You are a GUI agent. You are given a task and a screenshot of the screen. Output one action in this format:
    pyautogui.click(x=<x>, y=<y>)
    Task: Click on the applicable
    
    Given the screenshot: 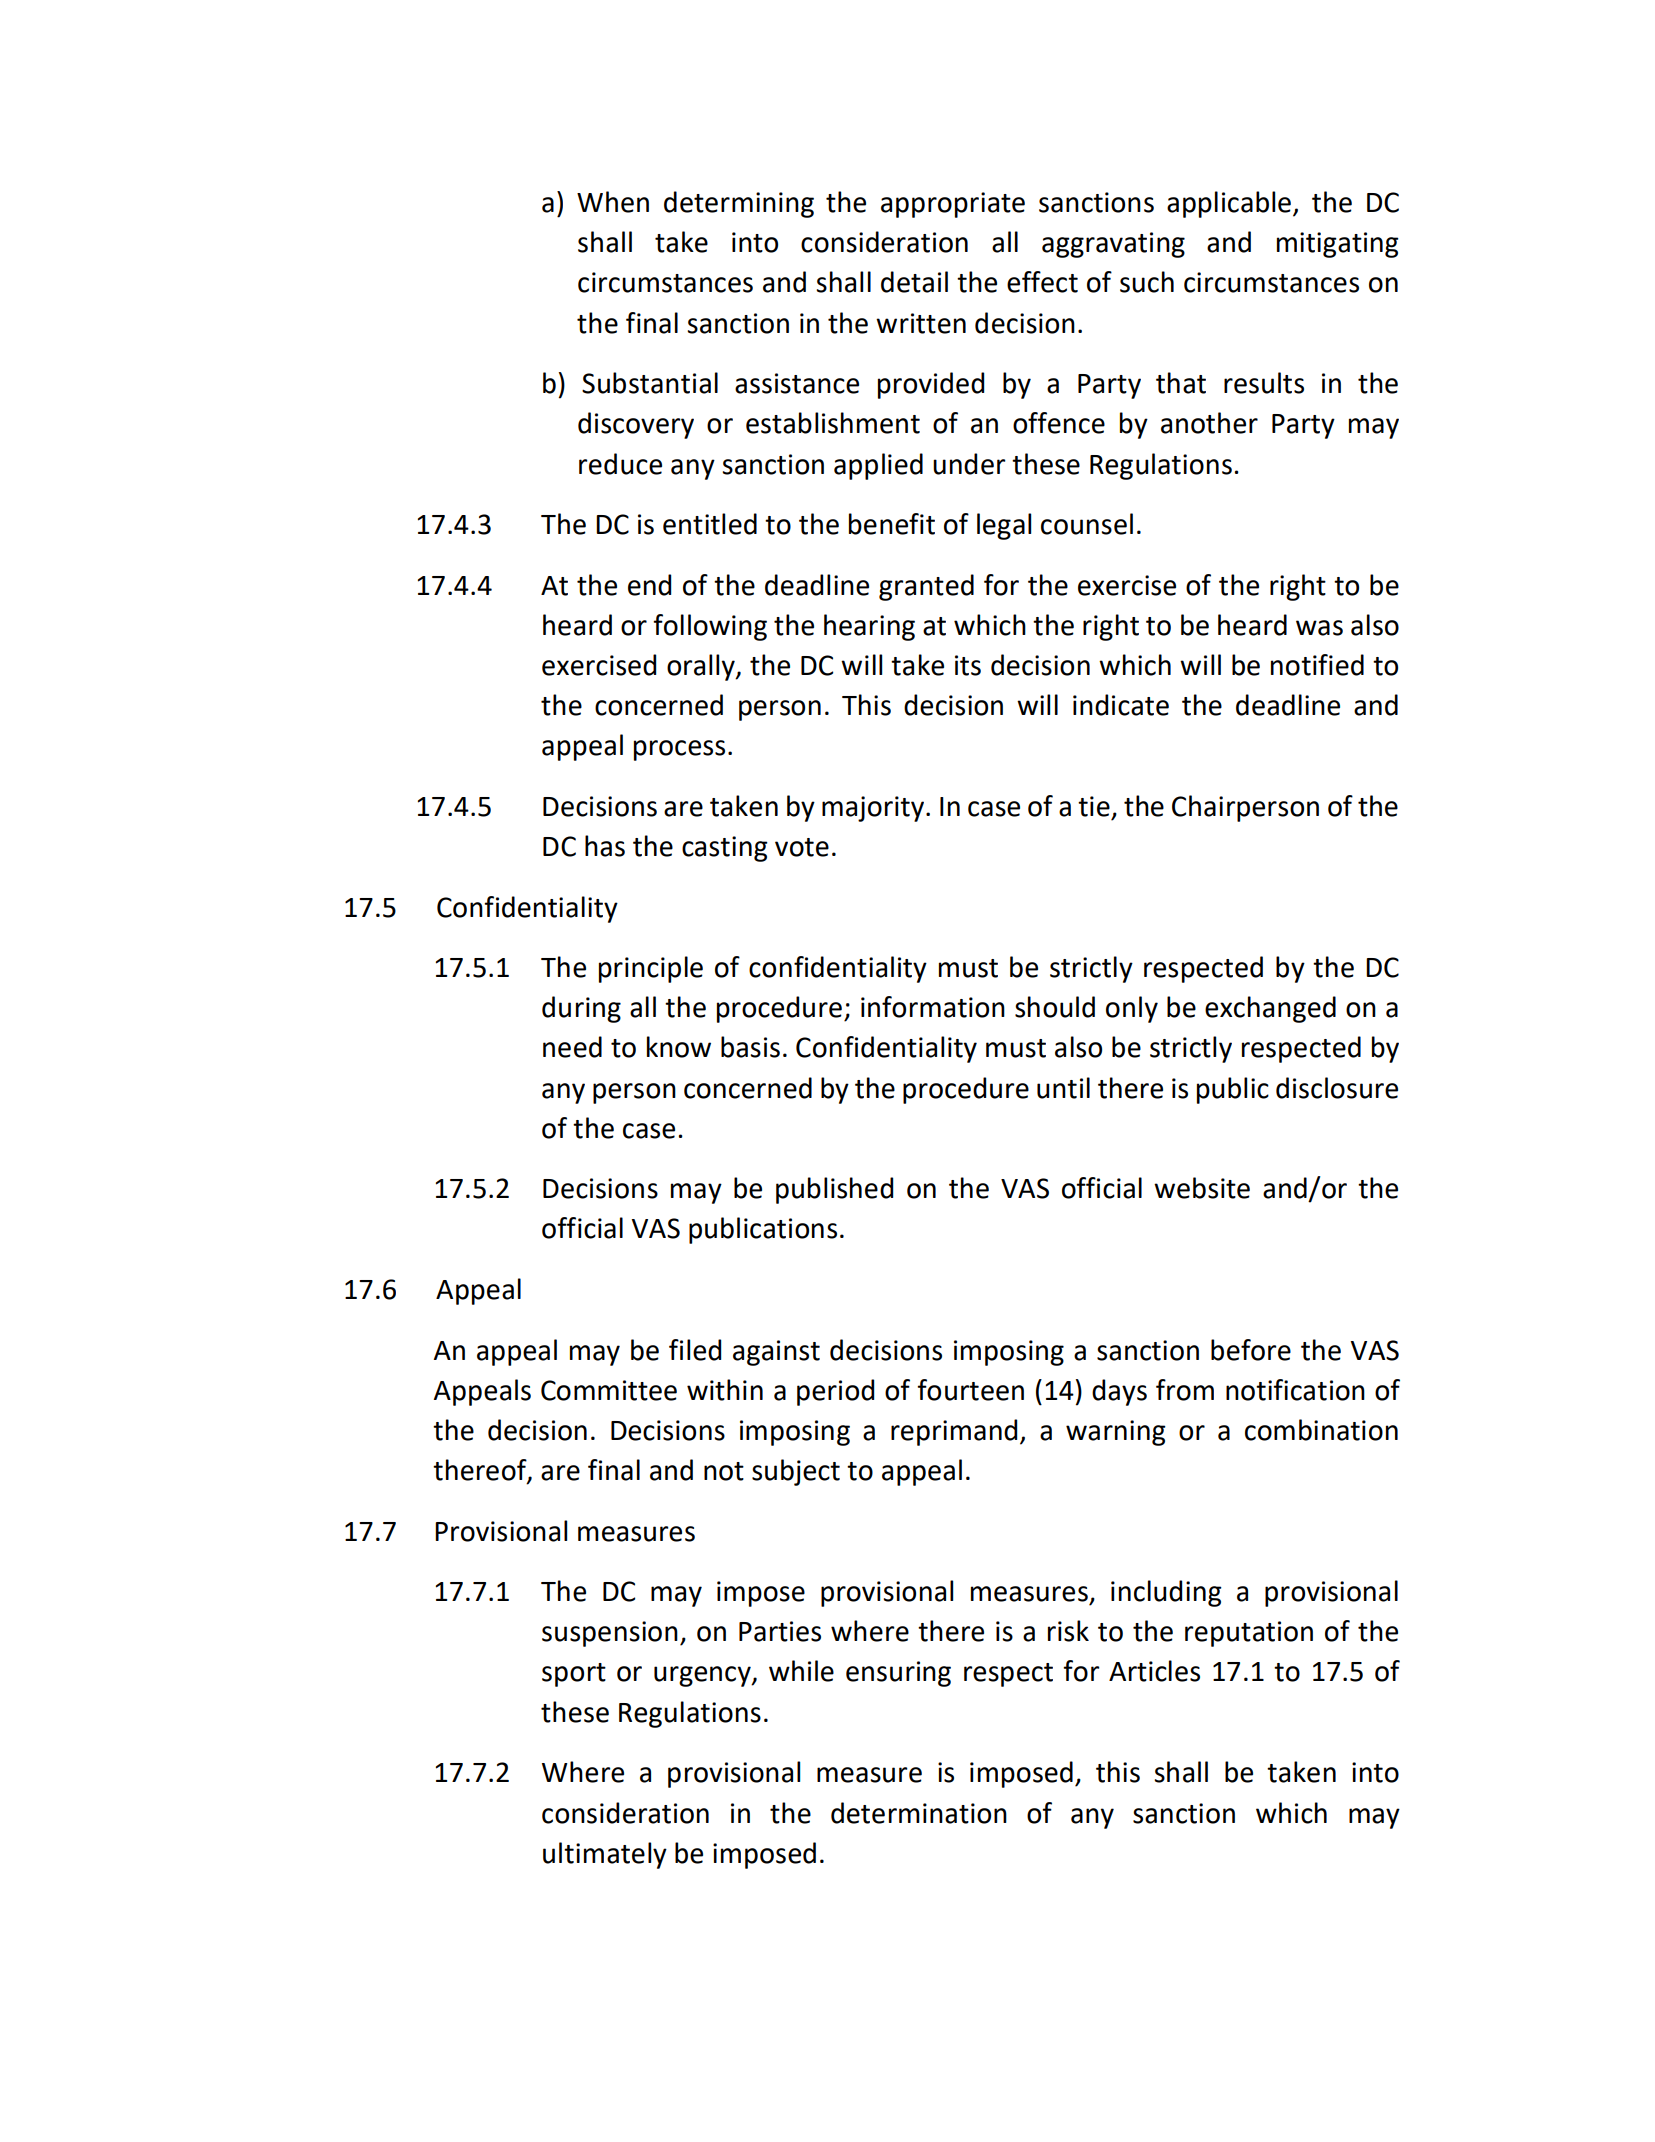 What is the action you would take?
    pyautogui.click(x=1229, y=204)
